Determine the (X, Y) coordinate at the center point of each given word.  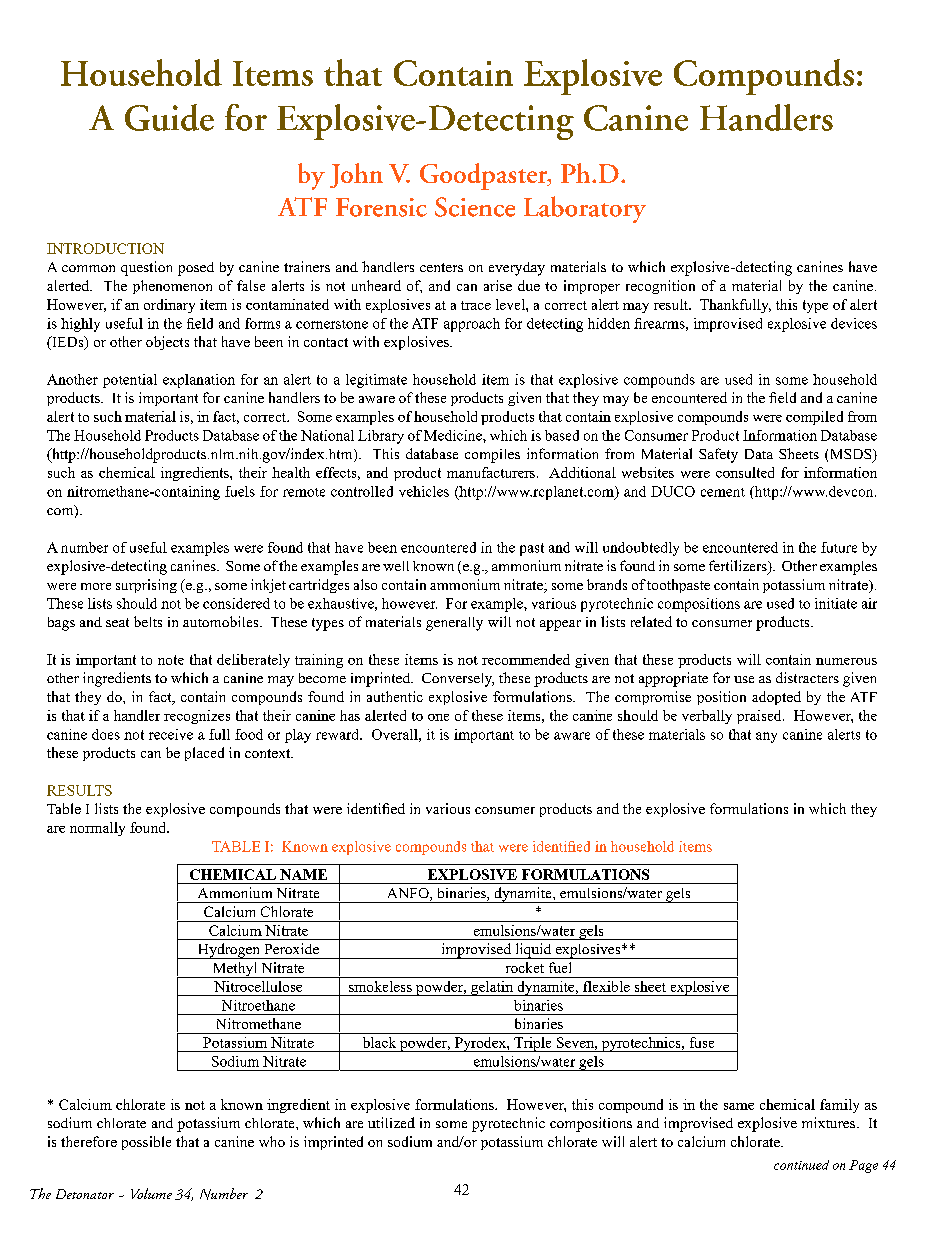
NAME (303, 874)
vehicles (424, 491)
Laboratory (585, 209)
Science (475, 207)
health (291, 472)
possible (146, 1143)
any (766, 737)
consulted (745, 472)
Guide (169, 117)
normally (97, 829)
